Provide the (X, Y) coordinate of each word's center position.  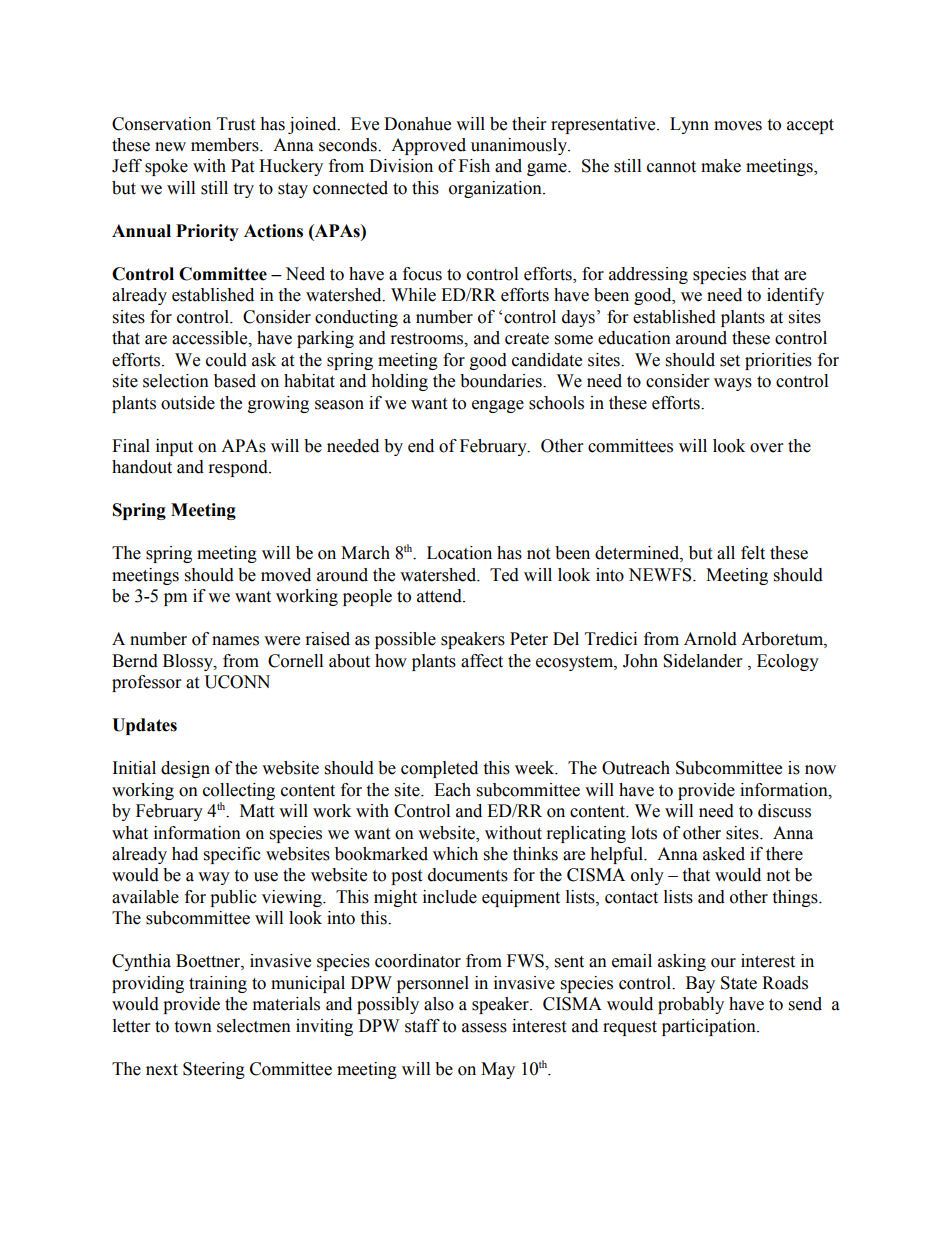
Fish (474, 166)
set (730, 361)
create (527, 339)
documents (468, 875)
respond (239, 468)
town (193, 1027)
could (226, 360)
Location (459, 553)
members (226, 145)
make (721, 166)
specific (232, 855)
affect (482, 661)
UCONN (237, 682)
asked (724, 854)
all (726, 553)
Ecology (788, 662)
